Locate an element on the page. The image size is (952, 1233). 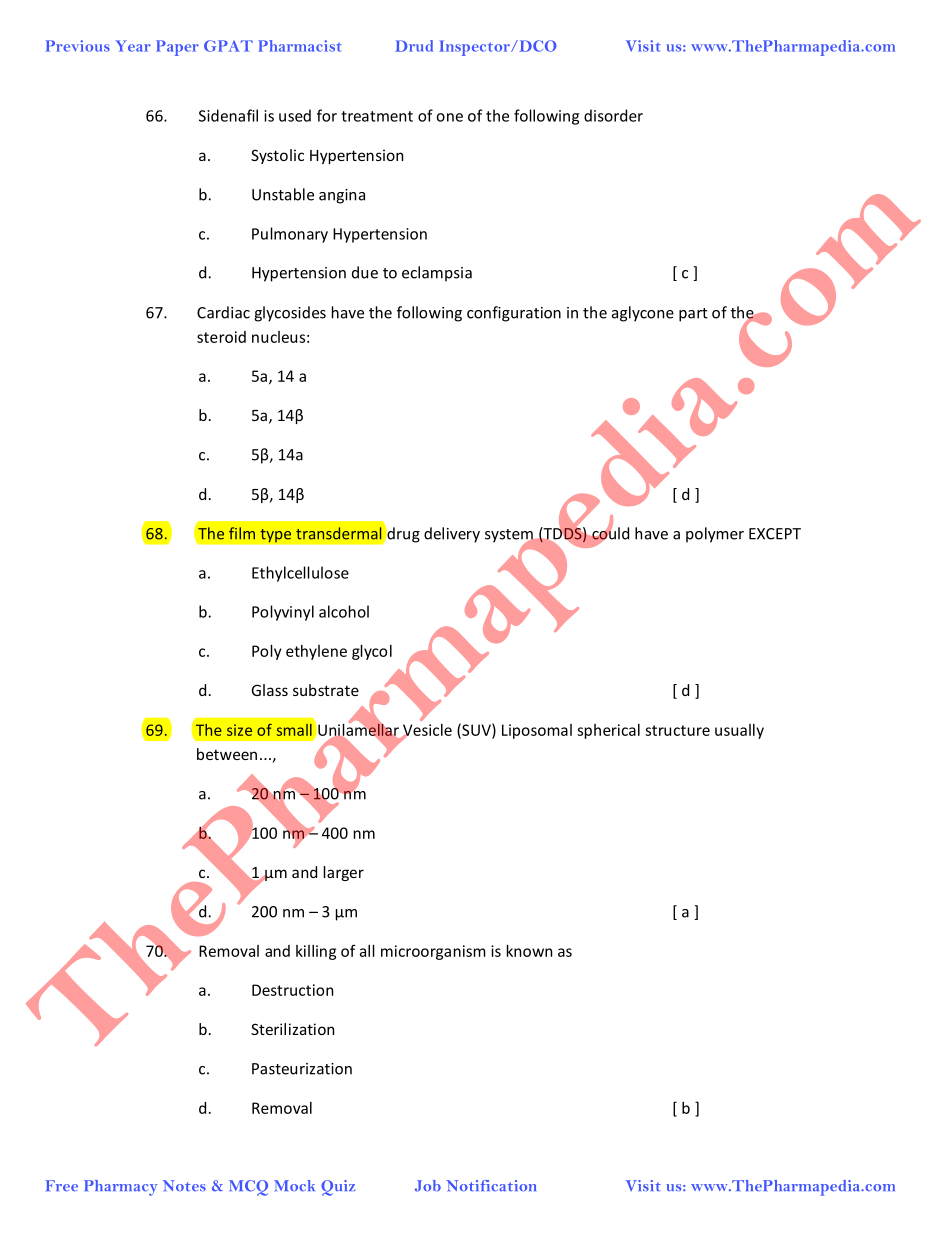
Pharmacy is located at coordinates (120, 1188).
